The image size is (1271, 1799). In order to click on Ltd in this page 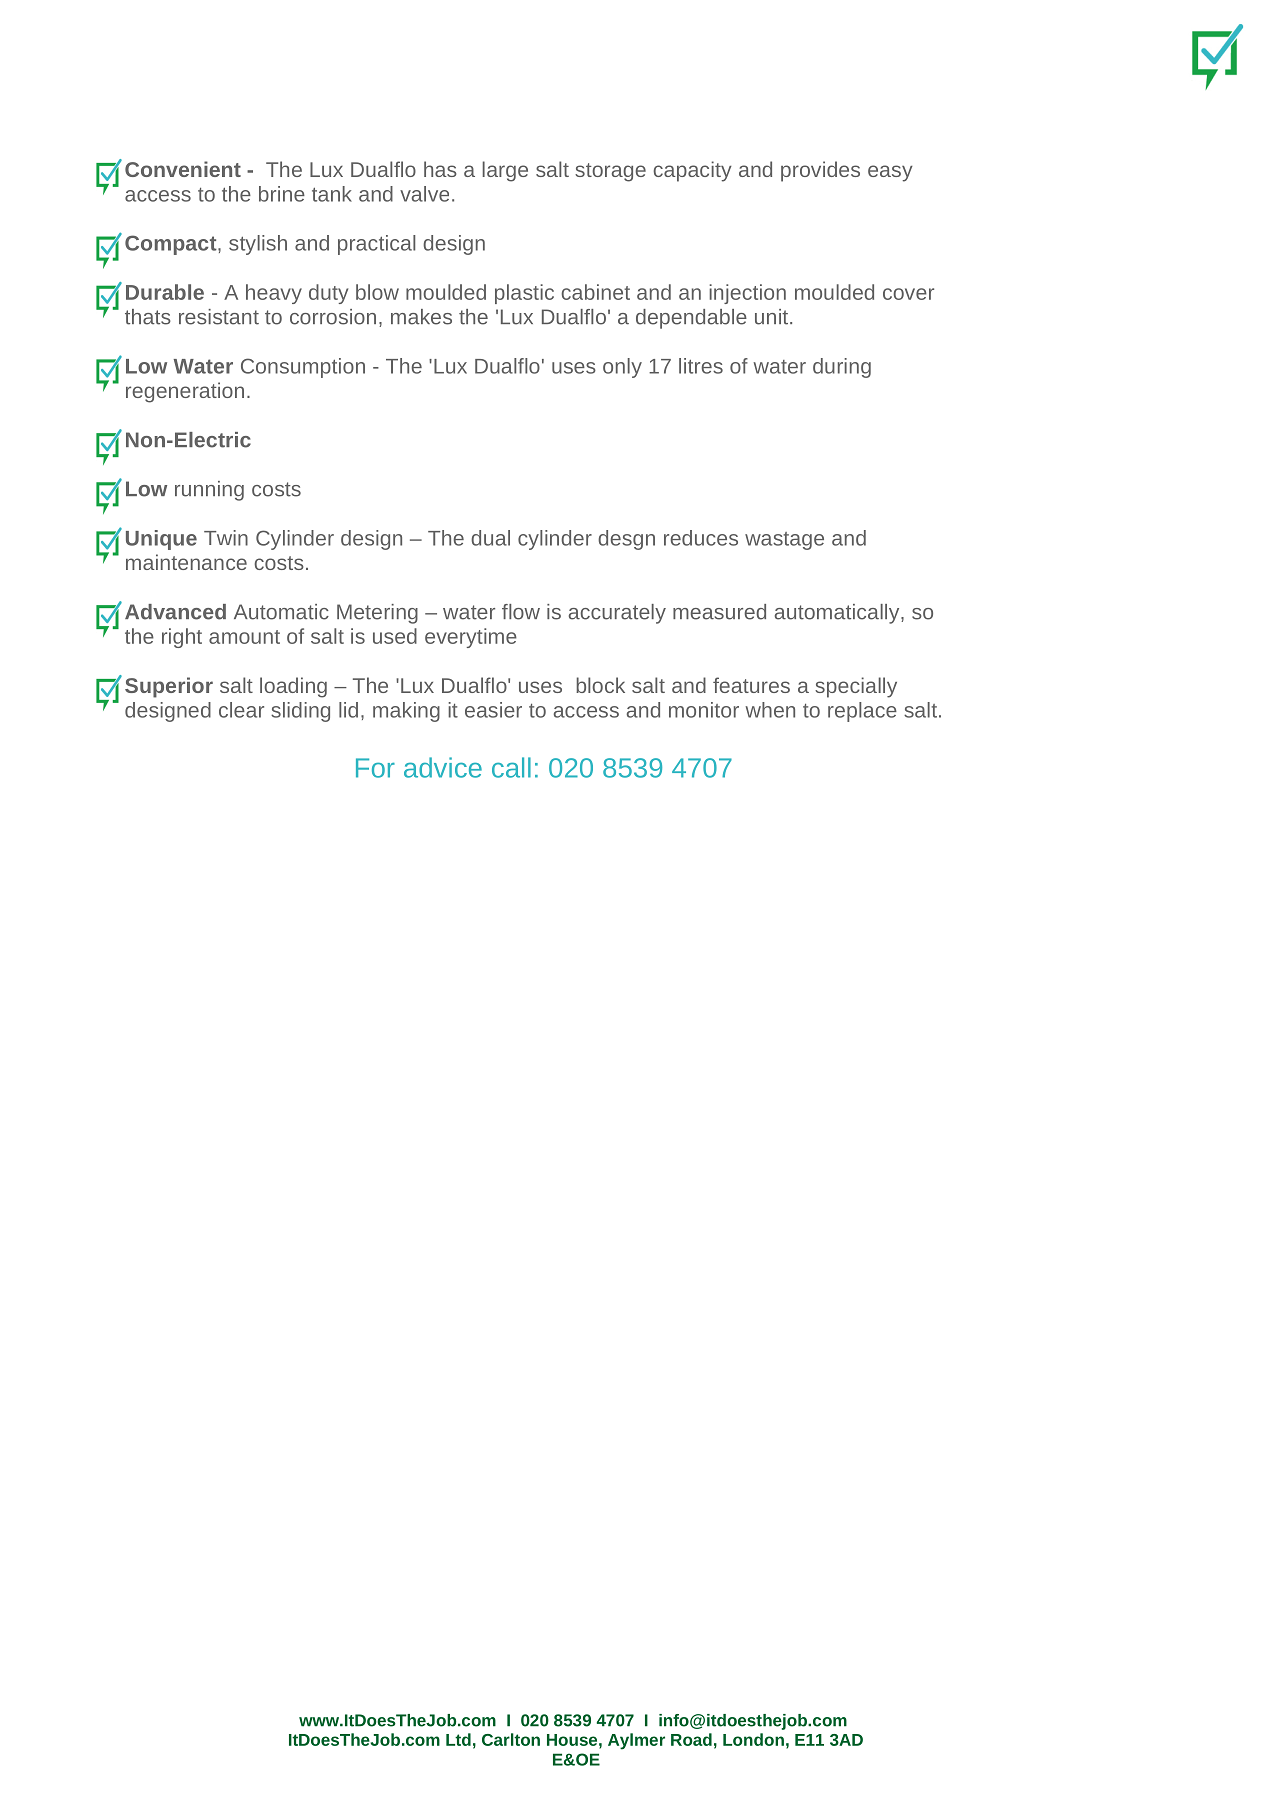, I will do `click(458, 1739)`.
